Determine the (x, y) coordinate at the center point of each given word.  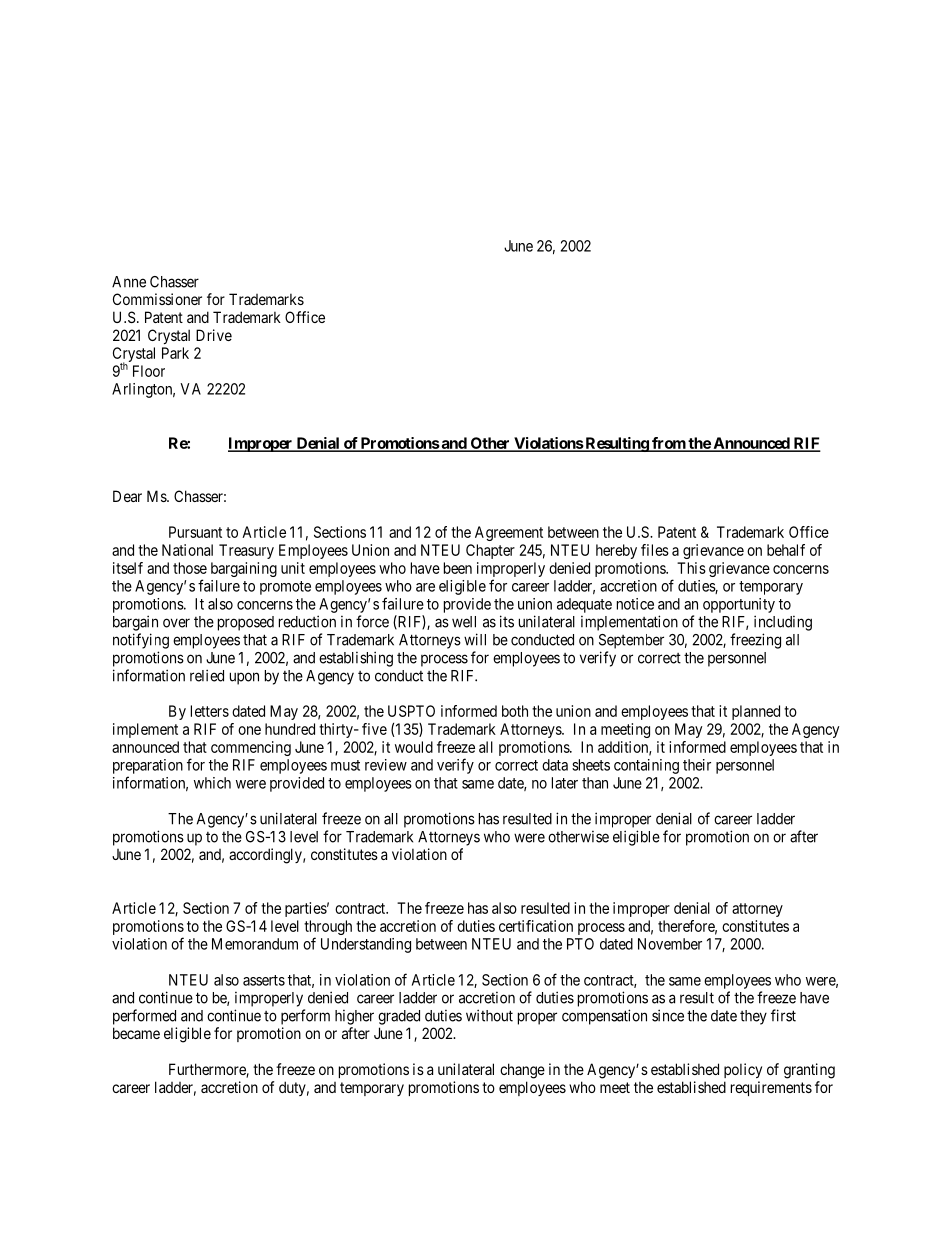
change (522, 1071)
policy (743, 1070)
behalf (786, 550)
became (136, 1033)
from (668, 444)
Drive (214, 335)
